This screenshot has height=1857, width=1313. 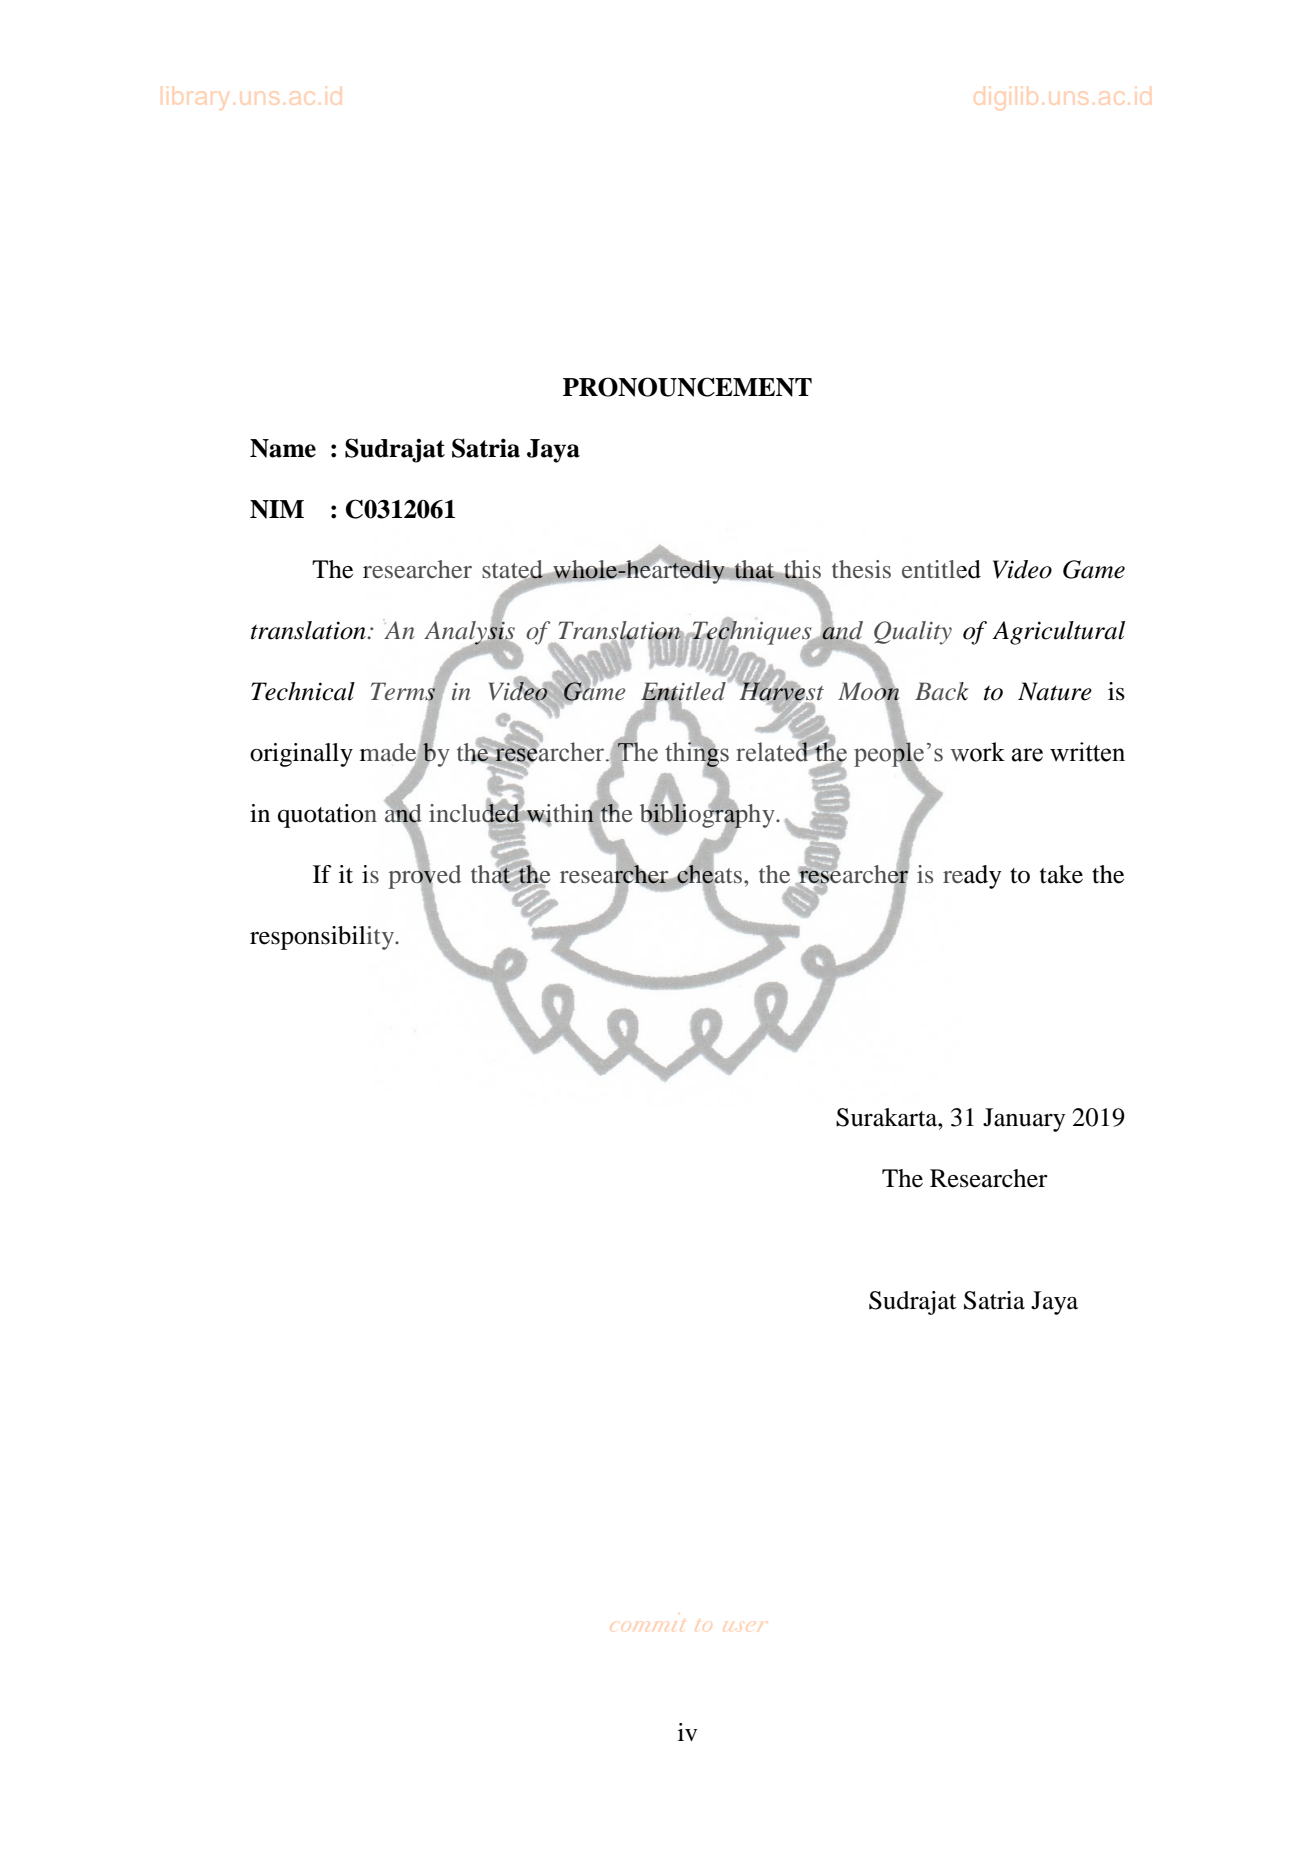 What do you see at coordinates (303, 691) in the screenshot?
I see `Technical` at bounding box center [303, 691].
